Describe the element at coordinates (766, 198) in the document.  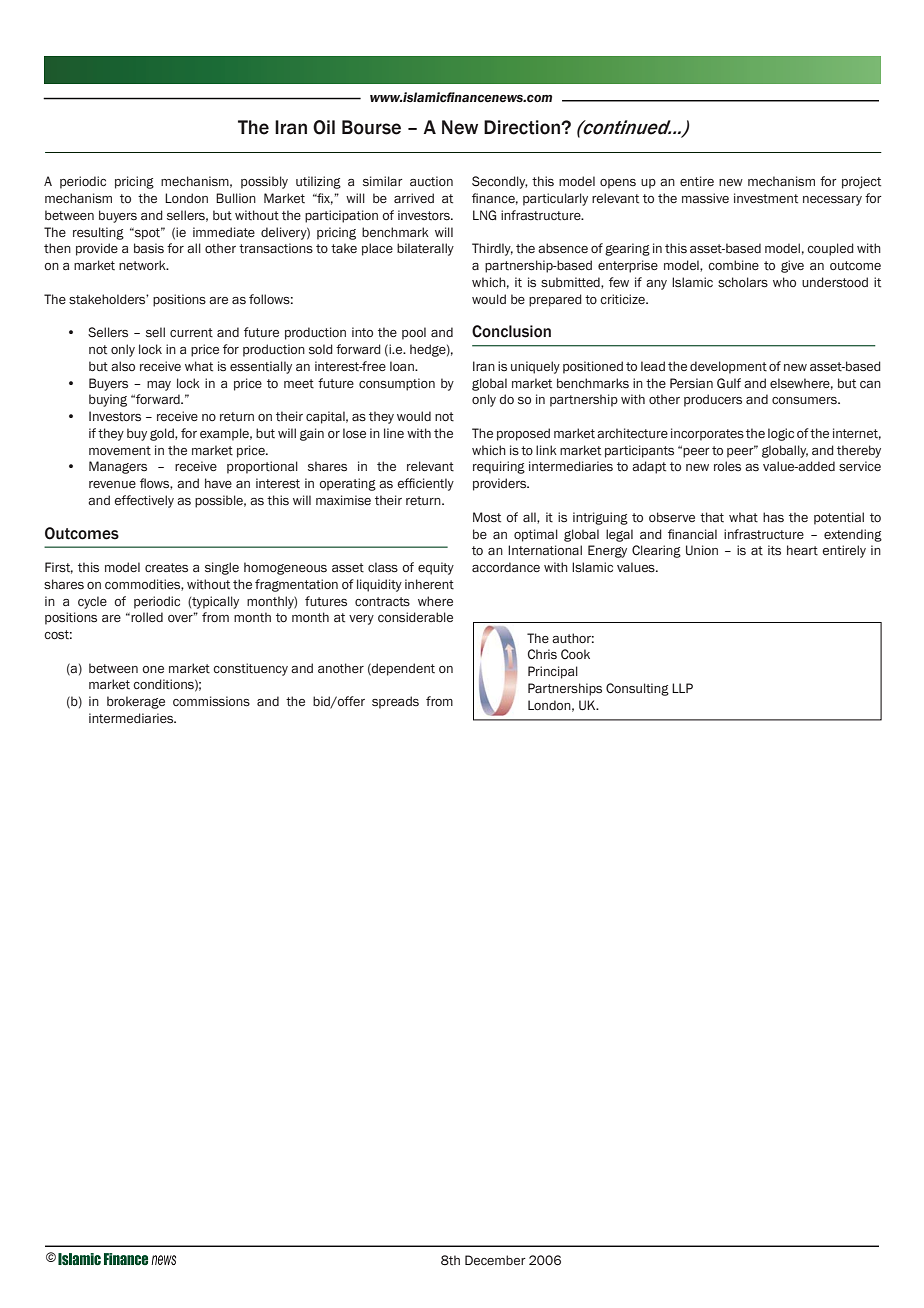
I see `investment` at that location.
